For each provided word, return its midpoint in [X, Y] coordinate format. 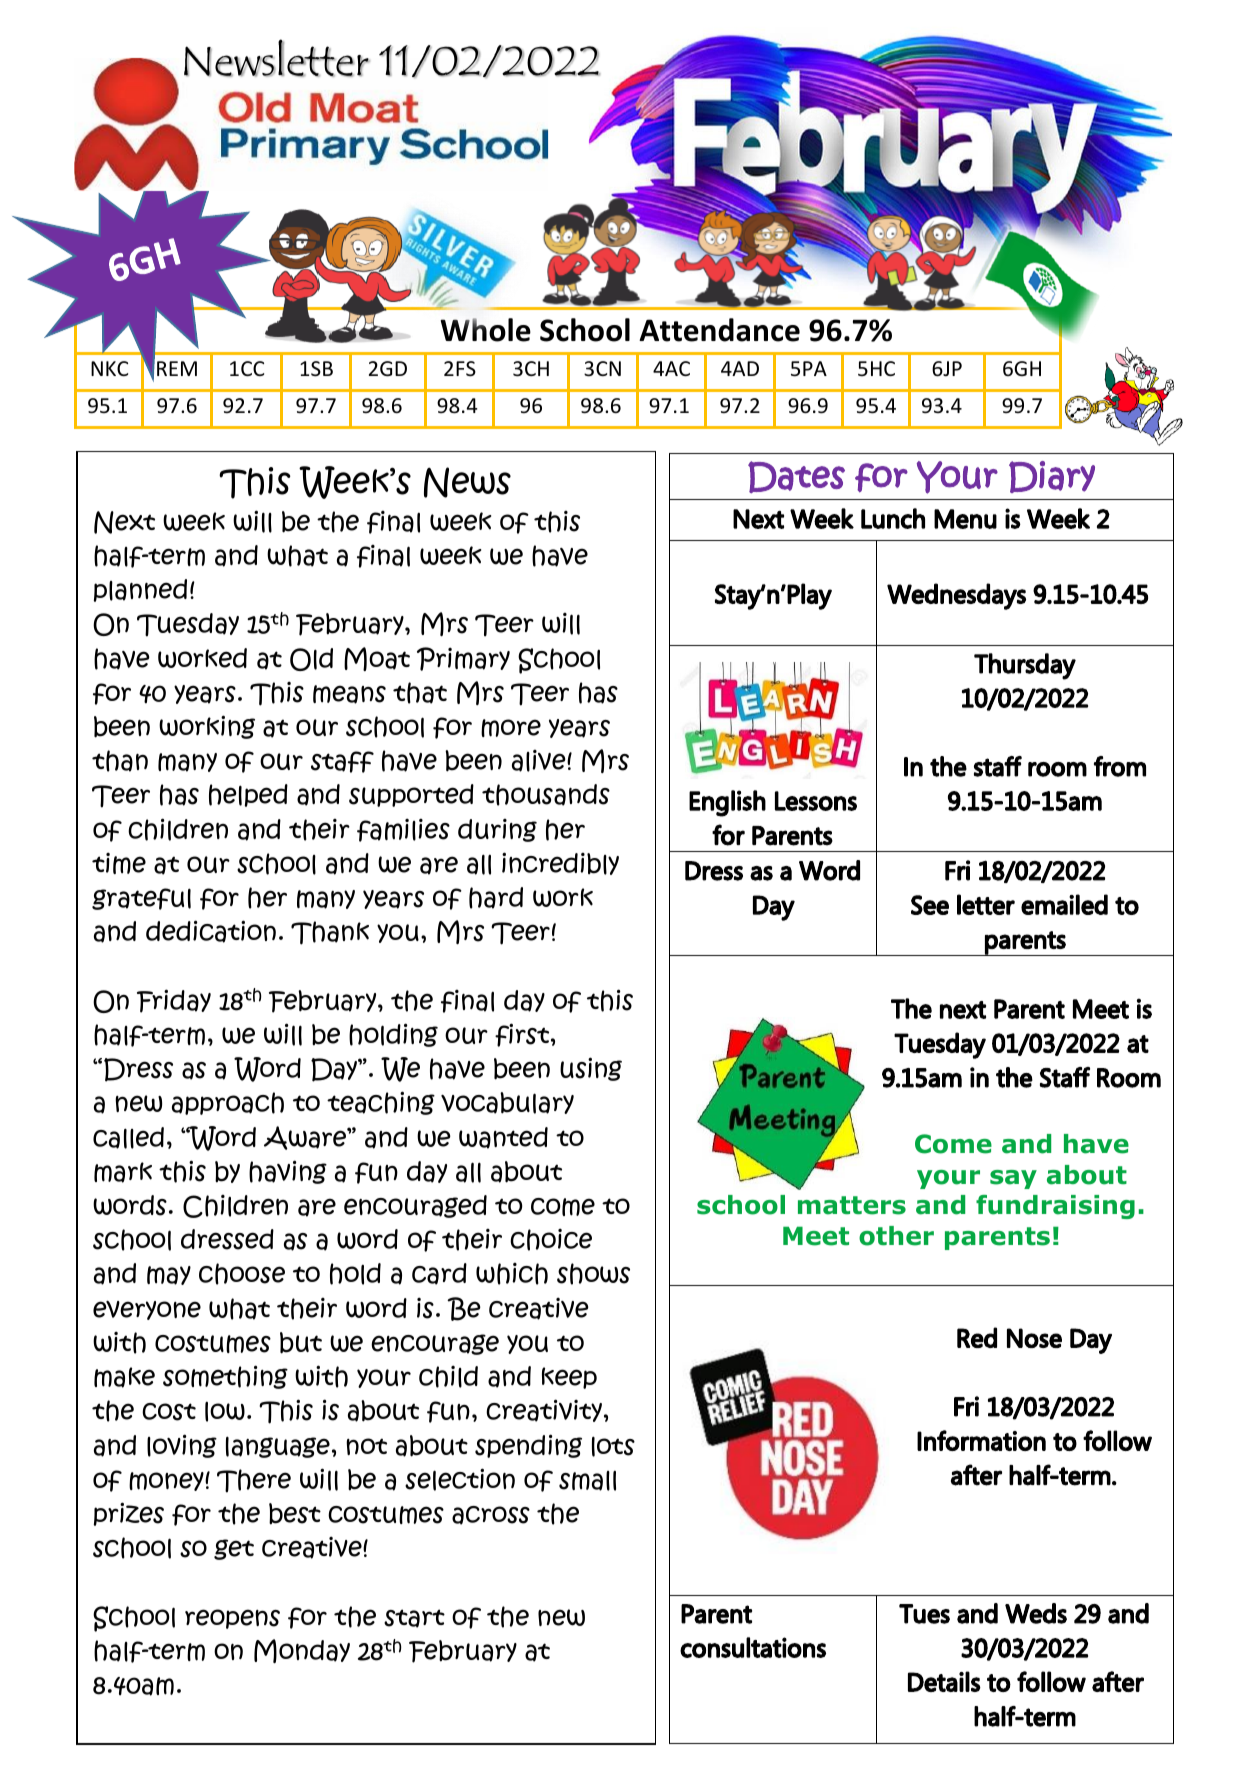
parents [997, 1238]
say [1013, 1179]
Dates [796, 477]
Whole [485, 330]
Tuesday [188, 625]
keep [569, 1378]
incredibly [560, 863]
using [591, 1069]
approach [228, 1103]
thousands [546, 795]
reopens [232, 1619]
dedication [211, 931]
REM [177, 368]
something [225, 1377]
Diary [1052, 477]
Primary [463, 659]
